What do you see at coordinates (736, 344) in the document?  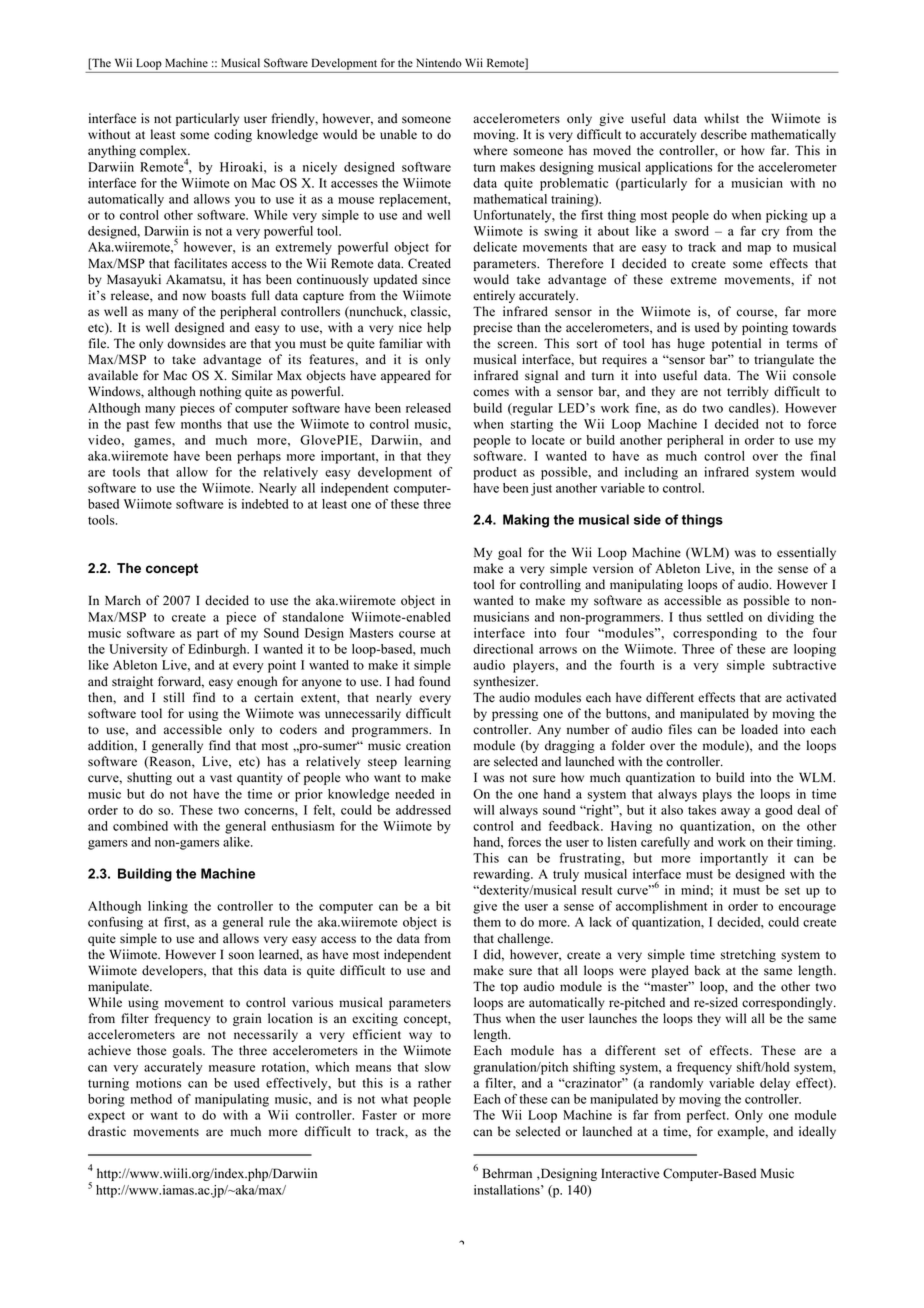 I see `potential` at bounding box center [736, 344].
